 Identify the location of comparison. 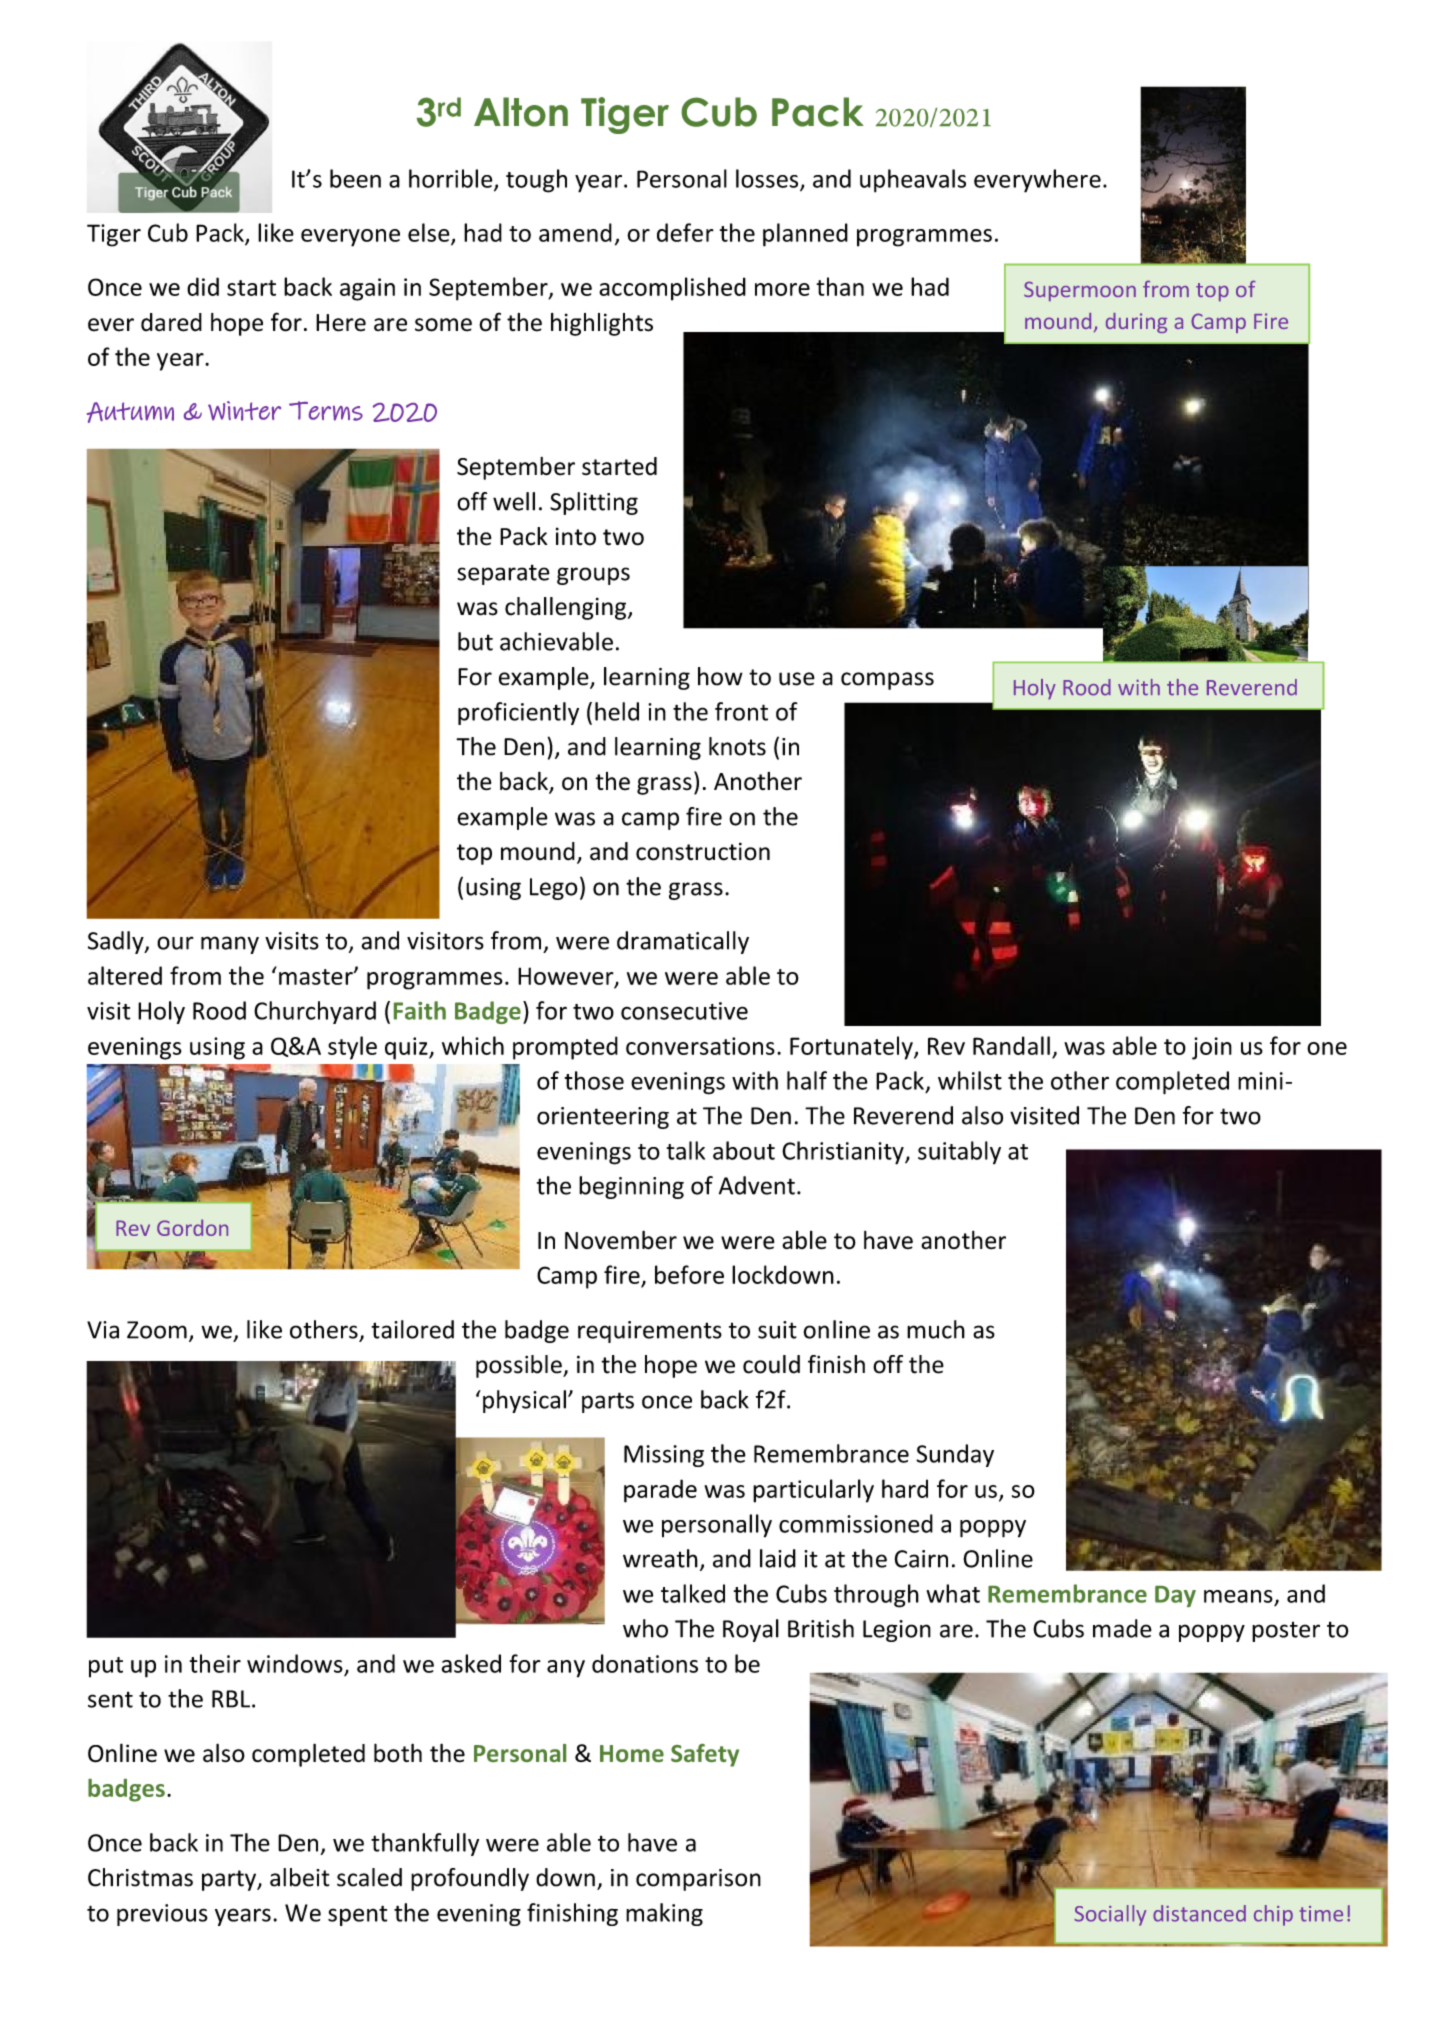
(698, 1880).
